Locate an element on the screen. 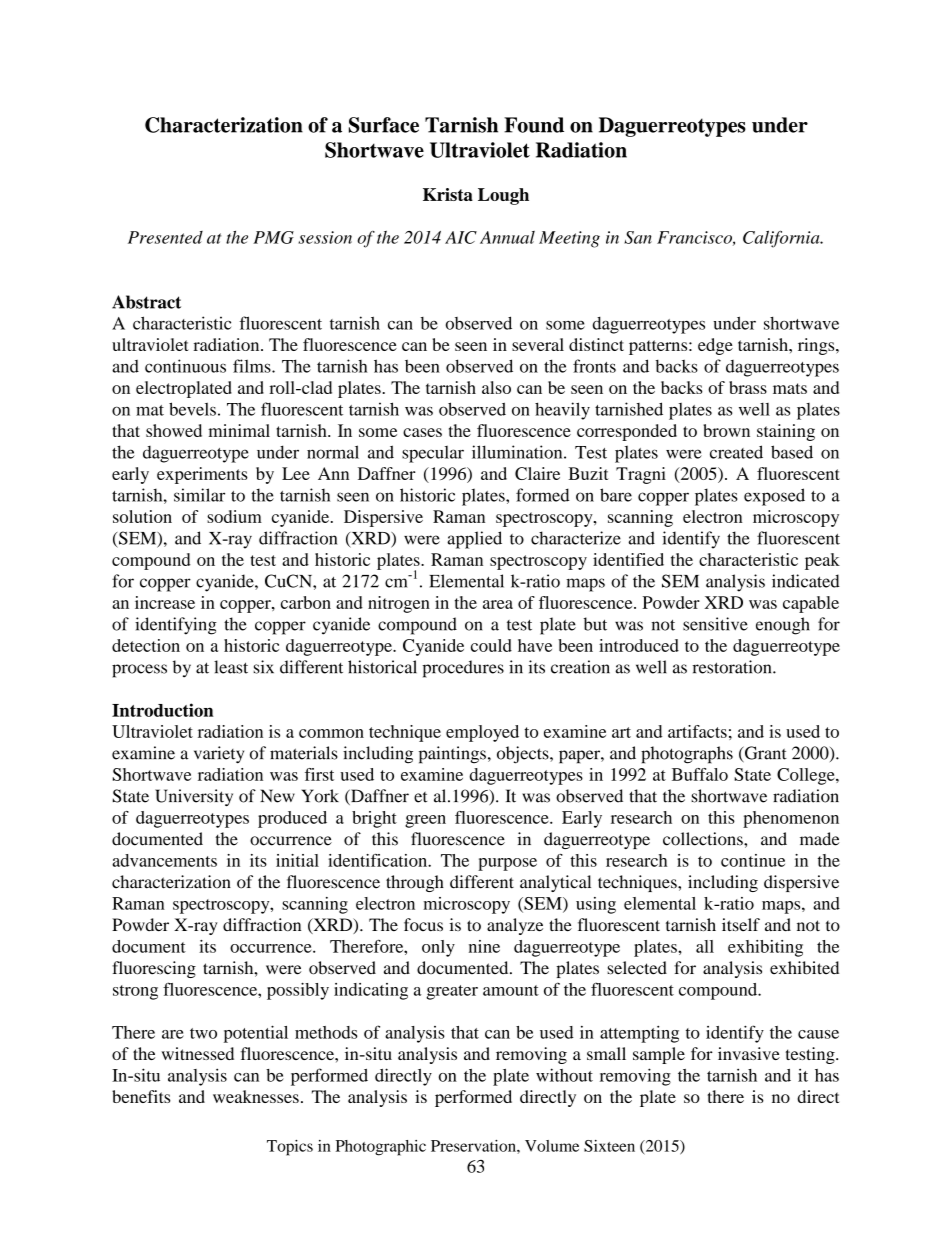 The width and height of the screenshot is (952, 1233). weaknesses is located at coordinates (256, 1096).
